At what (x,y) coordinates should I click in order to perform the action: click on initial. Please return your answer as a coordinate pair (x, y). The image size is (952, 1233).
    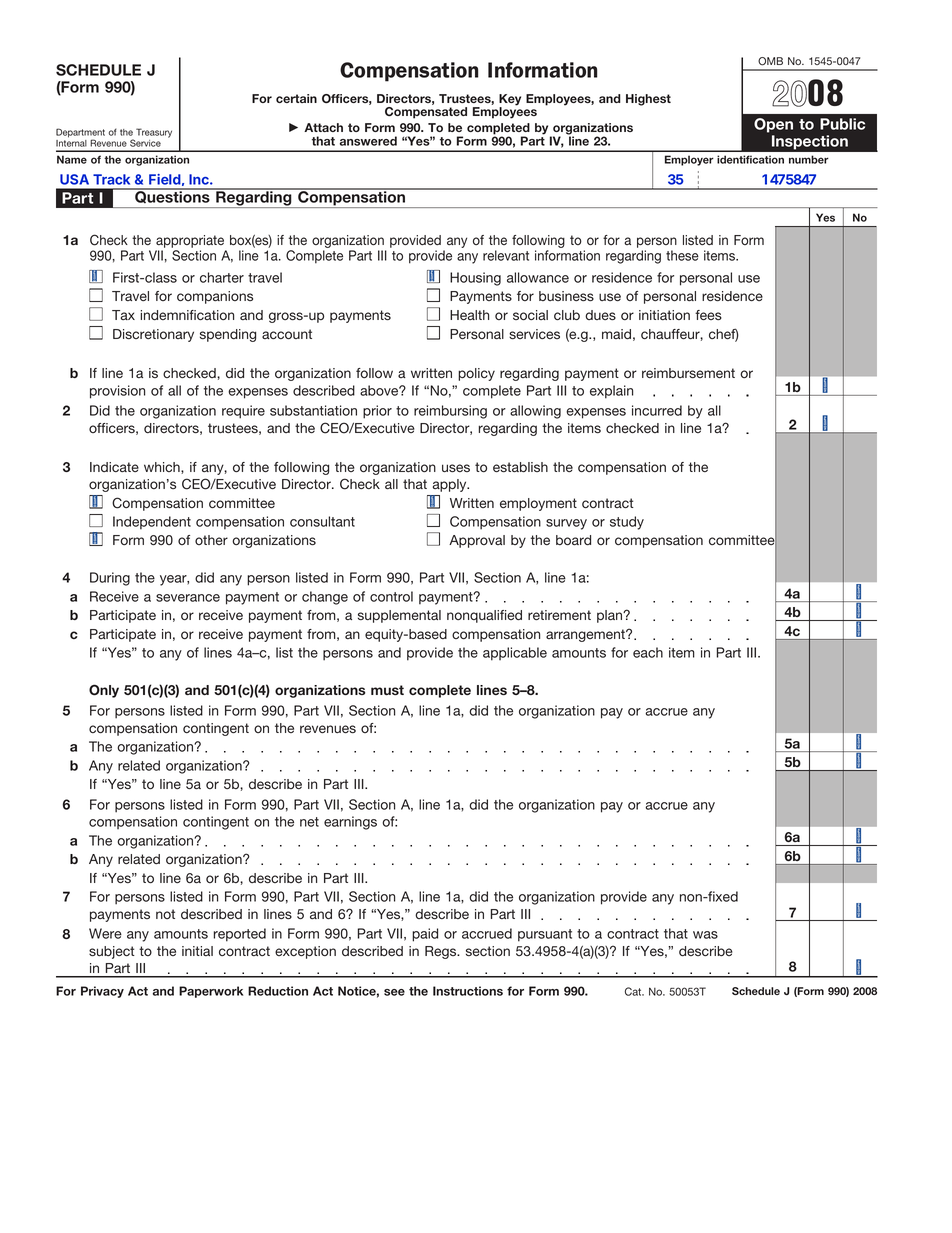
    Looking at the image, I should click on (197, 951).
